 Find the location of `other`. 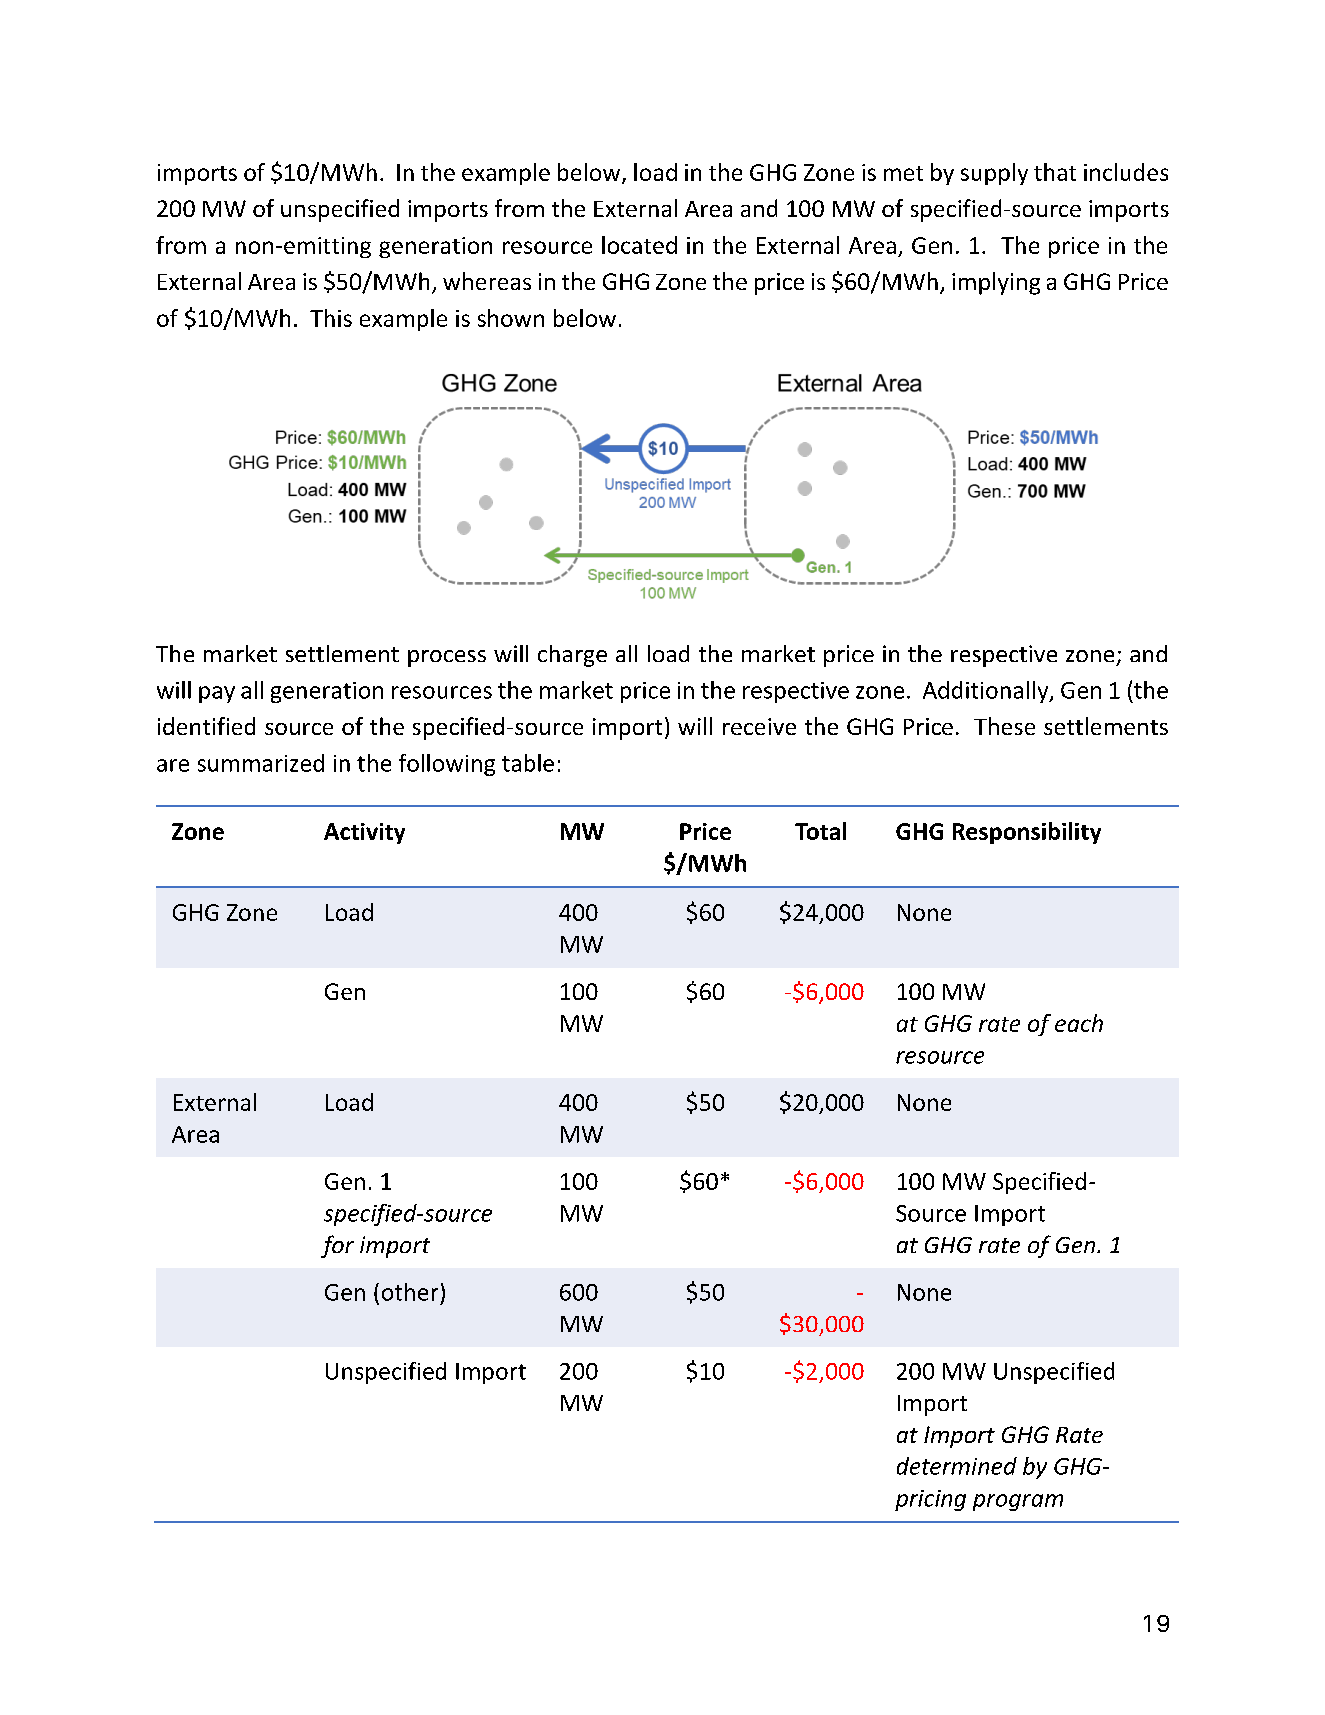

other is located at coordinates (410, 1292).
